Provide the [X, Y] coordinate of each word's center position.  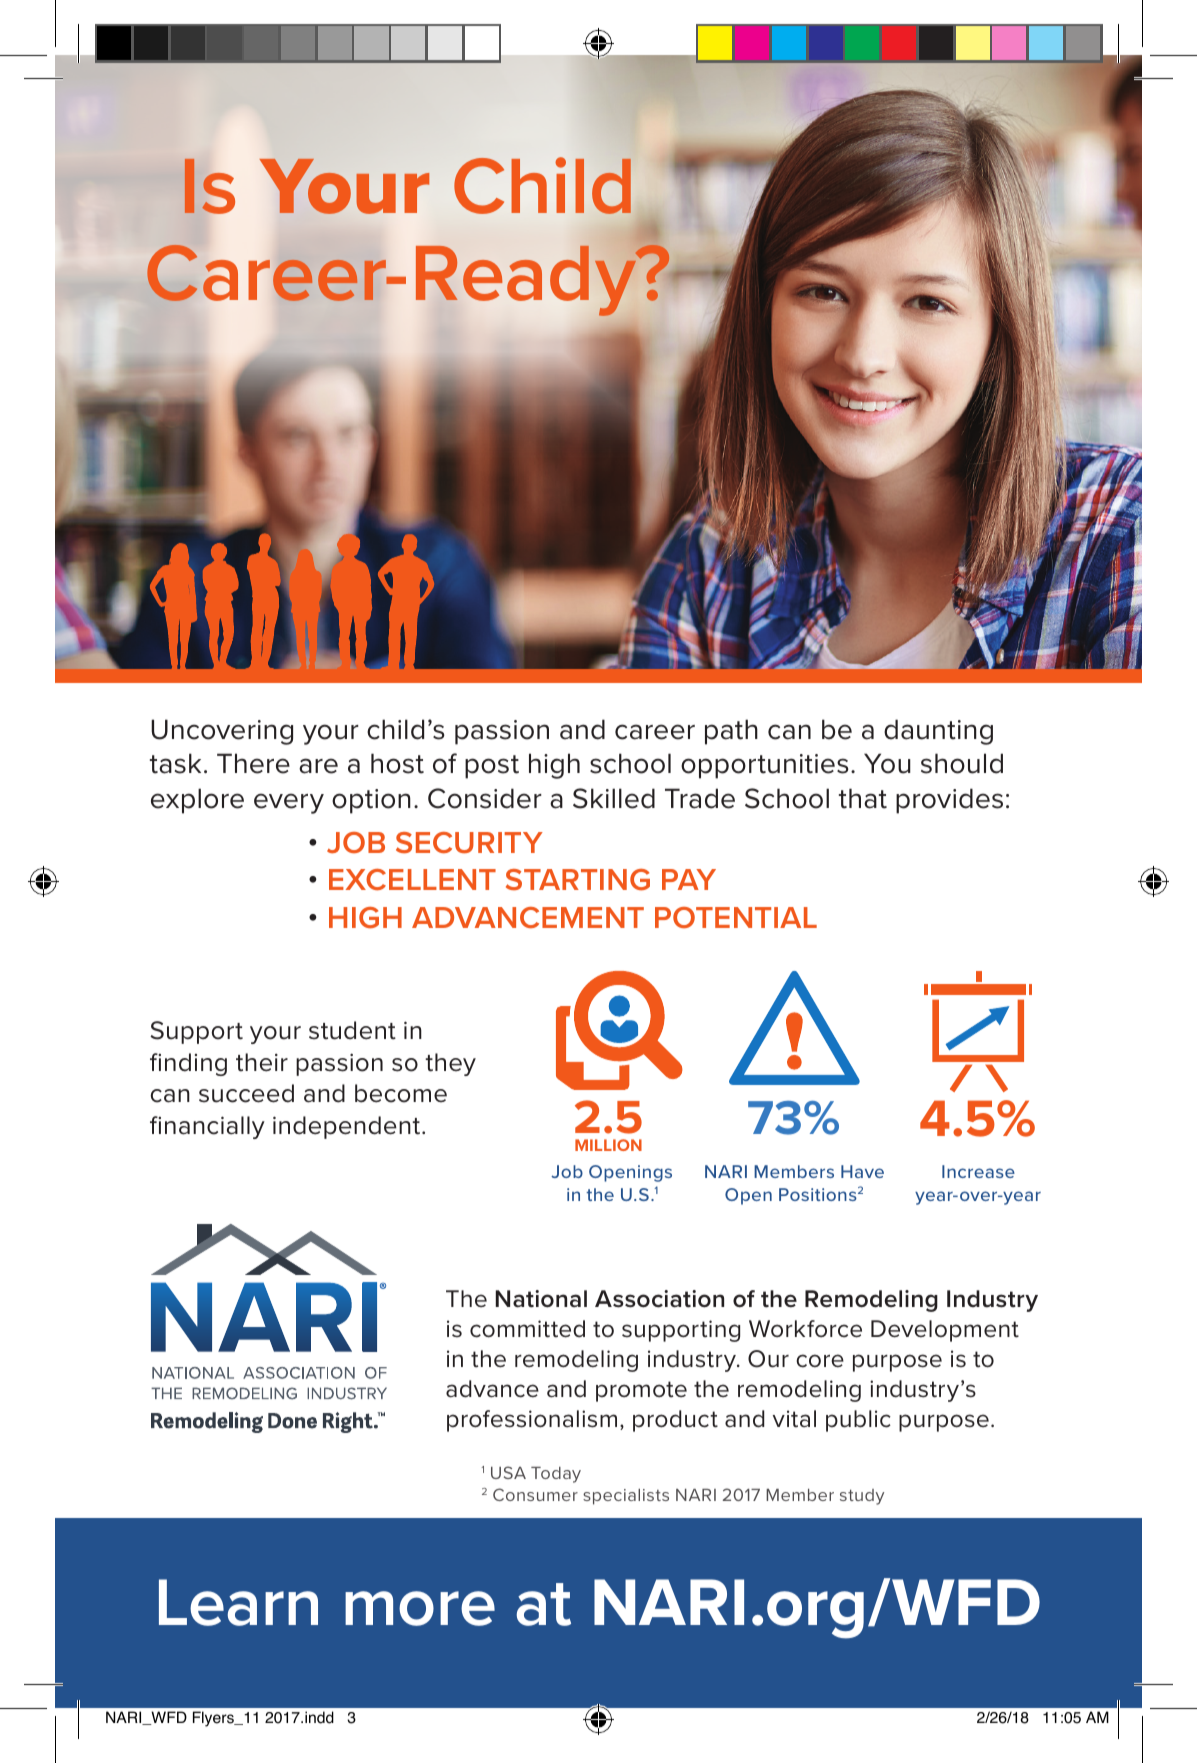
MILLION [608, 1145]
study [862, 1497]
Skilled [614, 798]
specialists [626, 1497]
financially [207, 1127]
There [253, 763]
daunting [938, 732]
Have [862, 1171]
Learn [238, 1602]
